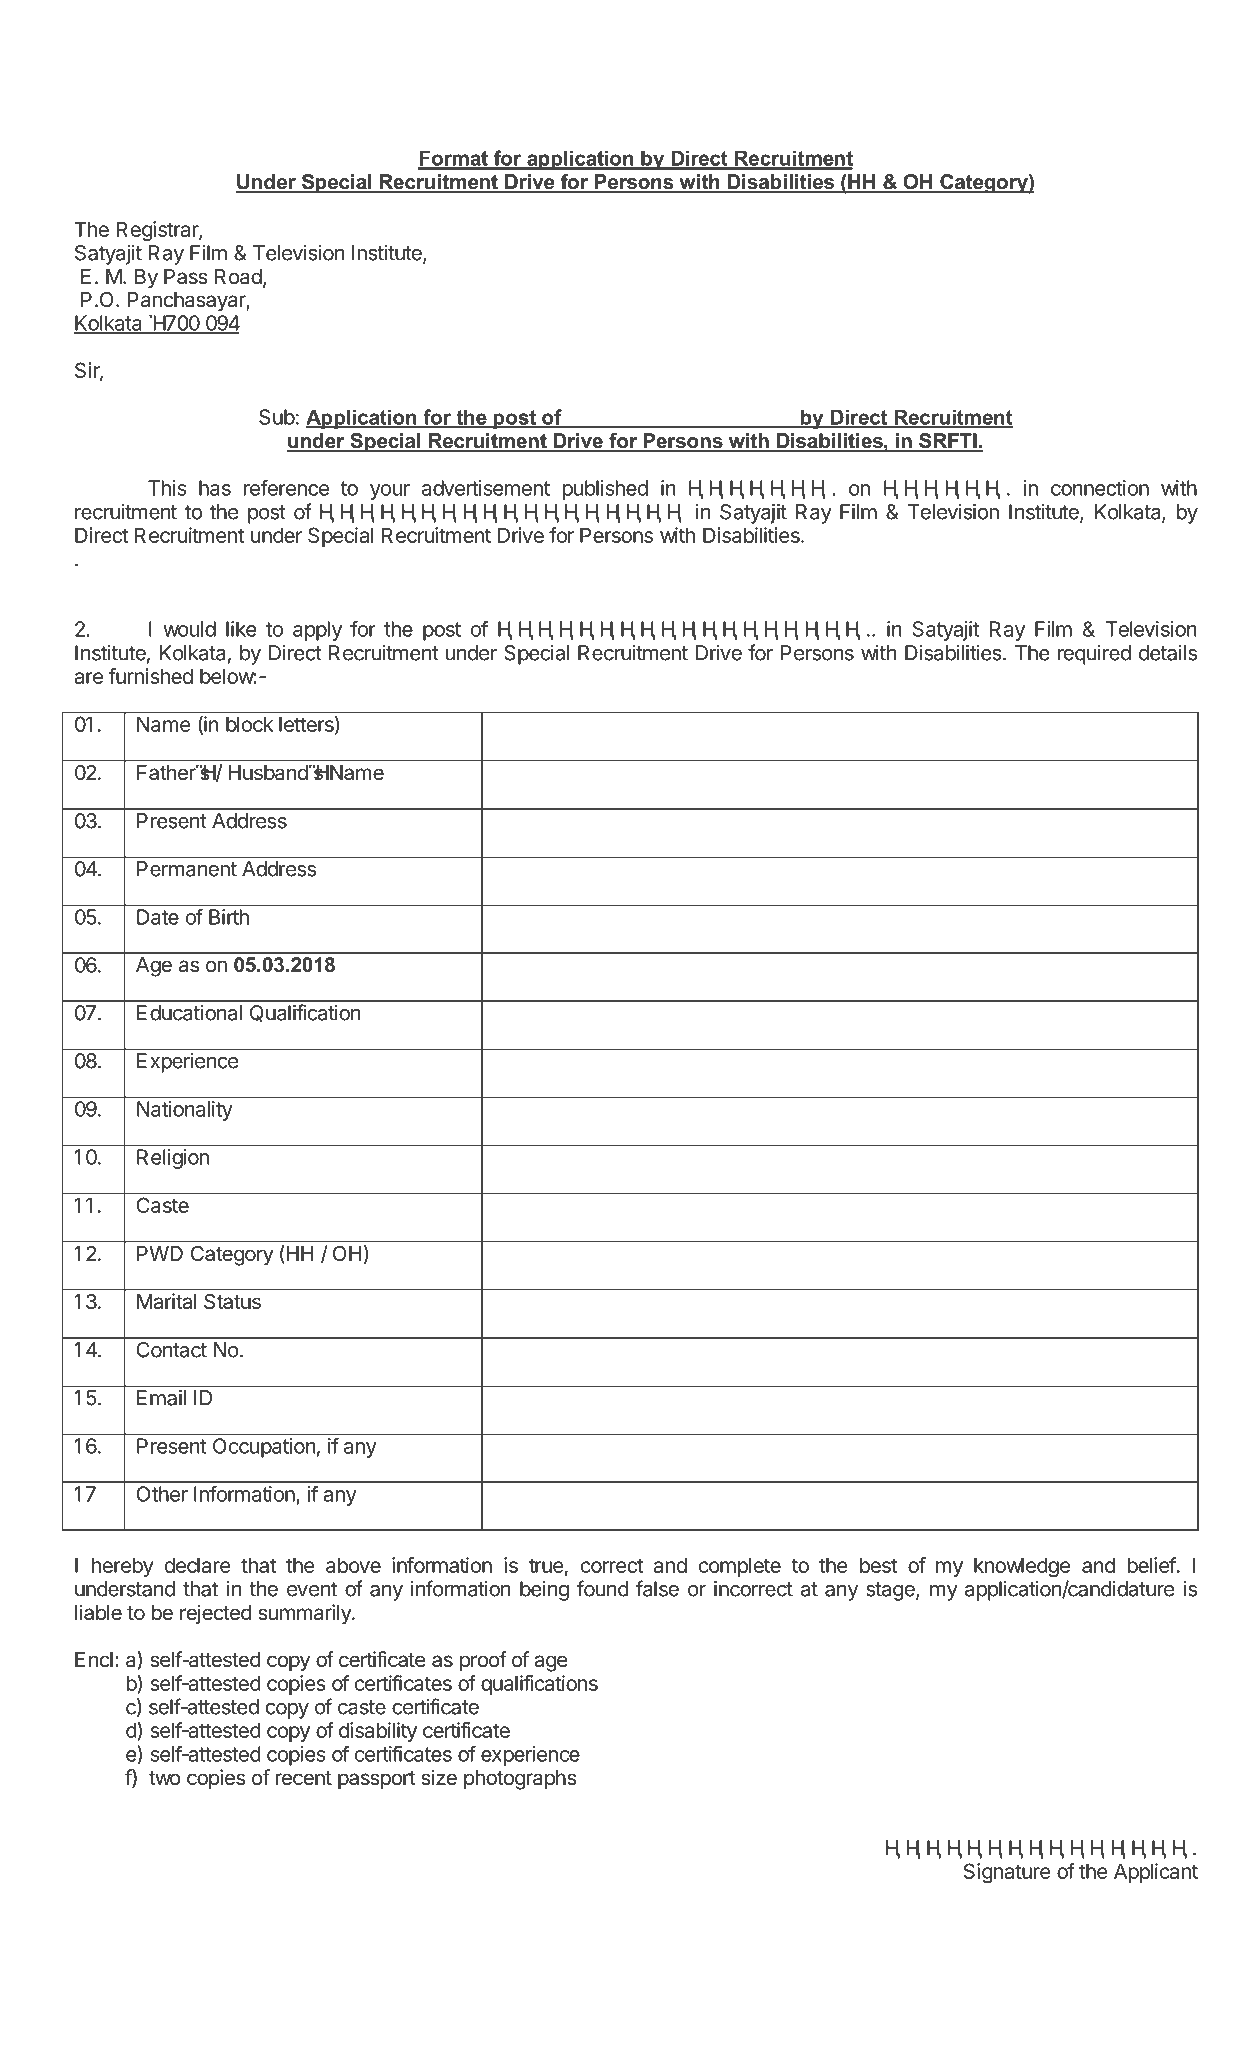  Describe the element at coordinates (1094, 655) in the screenshot. I see `required` at that location.
